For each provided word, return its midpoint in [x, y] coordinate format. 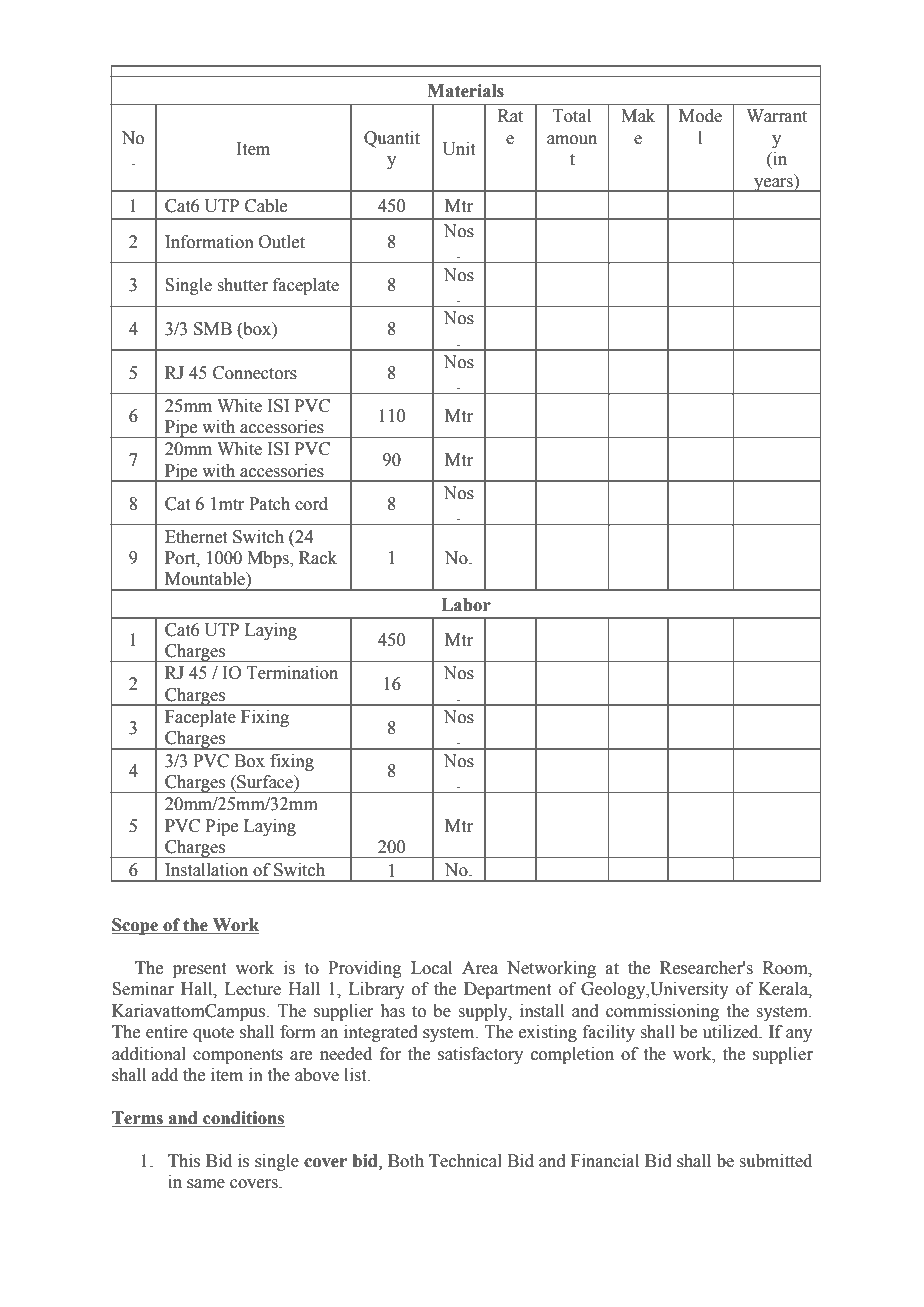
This [184, 1161]
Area [480, 968]
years [773, 185]
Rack [318, 558]
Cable [266, 206]
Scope [136, 926]
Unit [458, 149]
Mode [700, 116]
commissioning [662, 1012]
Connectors [255, 373]
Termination [292, 673]
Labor [466, 605]
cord [311, 504]
